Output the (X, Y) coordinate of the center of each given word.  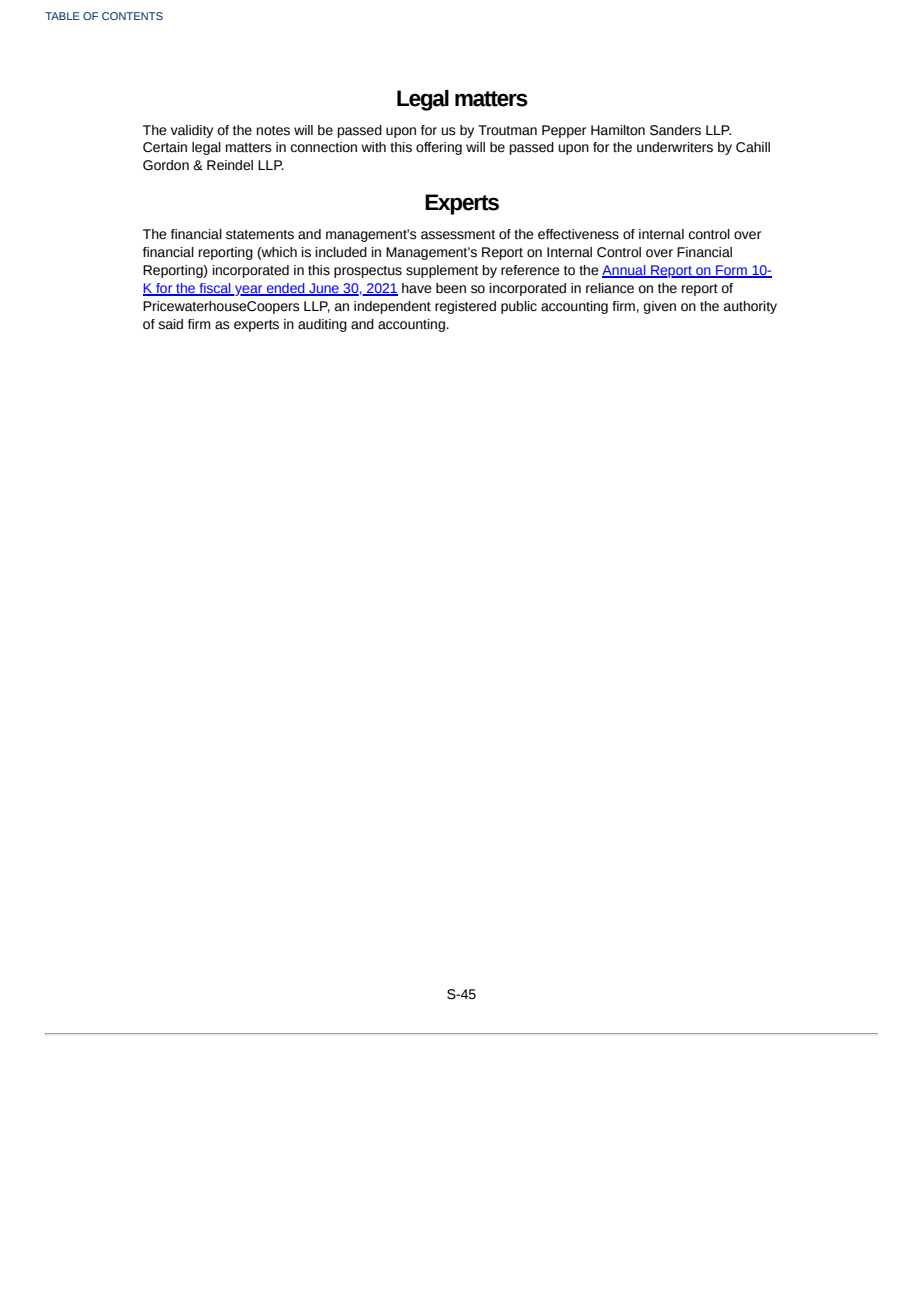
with (373, 147)
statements (260, 235)
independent (392, 307)
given (660, 307)
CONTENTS (132, 16)
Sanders (675, 130)
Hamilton (618, 130)
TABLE (62, 16)
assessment (458, 235)
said (170, 324)
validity (192, 131)
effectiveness (578, 234)
